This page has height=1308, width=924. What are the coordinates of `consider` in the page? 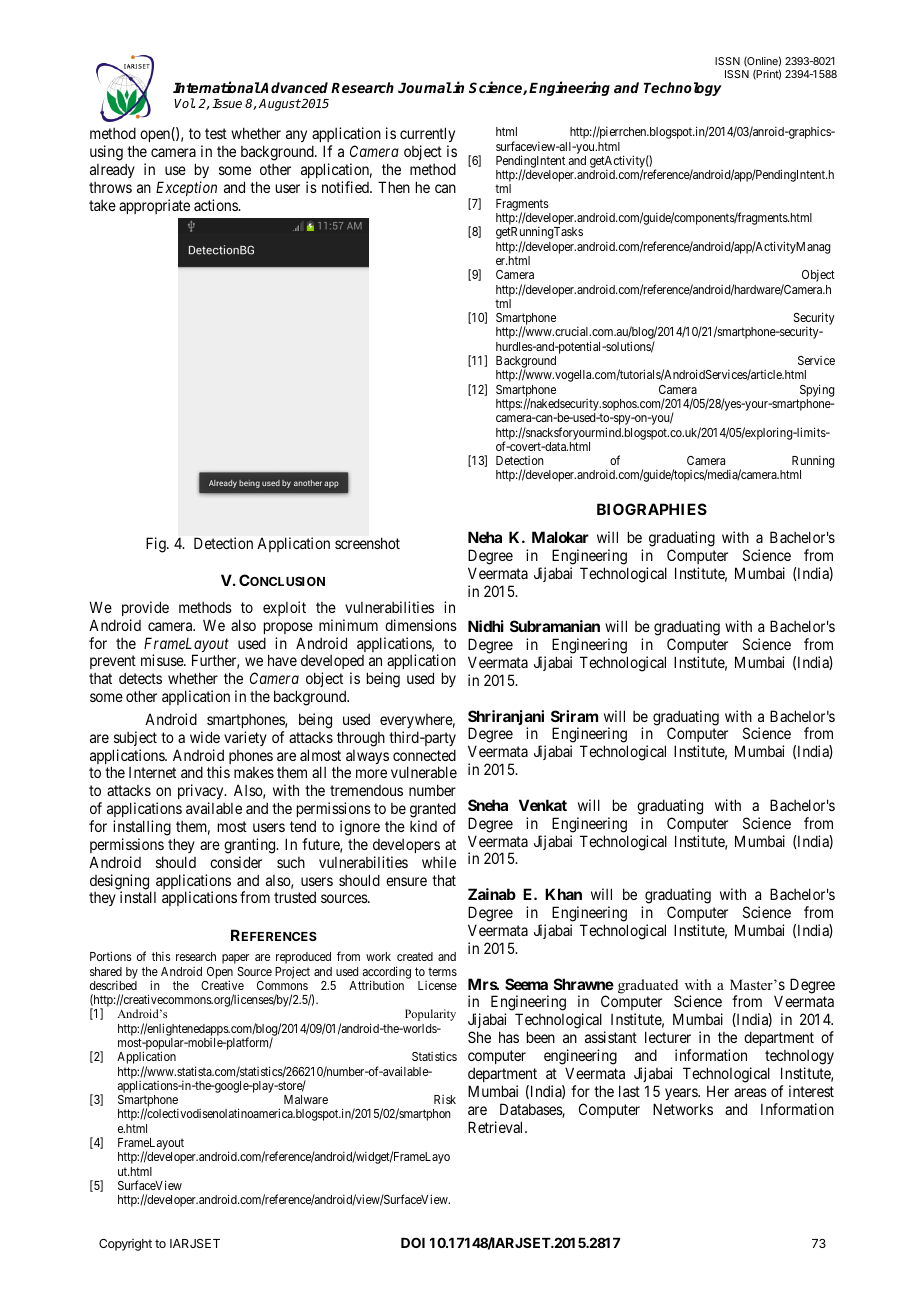 It's located at (236, 862).
